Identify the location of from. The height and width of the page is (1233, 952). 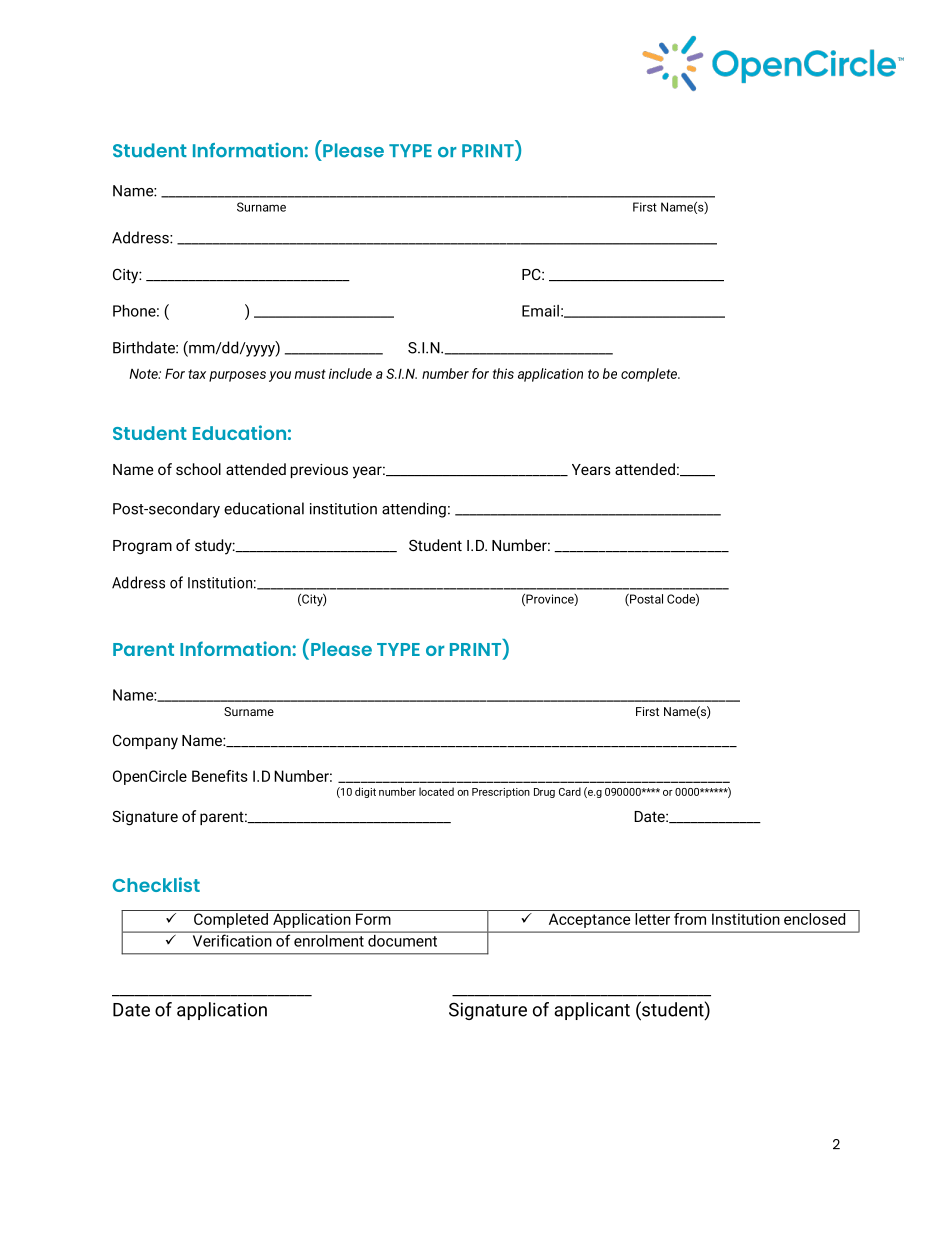
(690, 917).
